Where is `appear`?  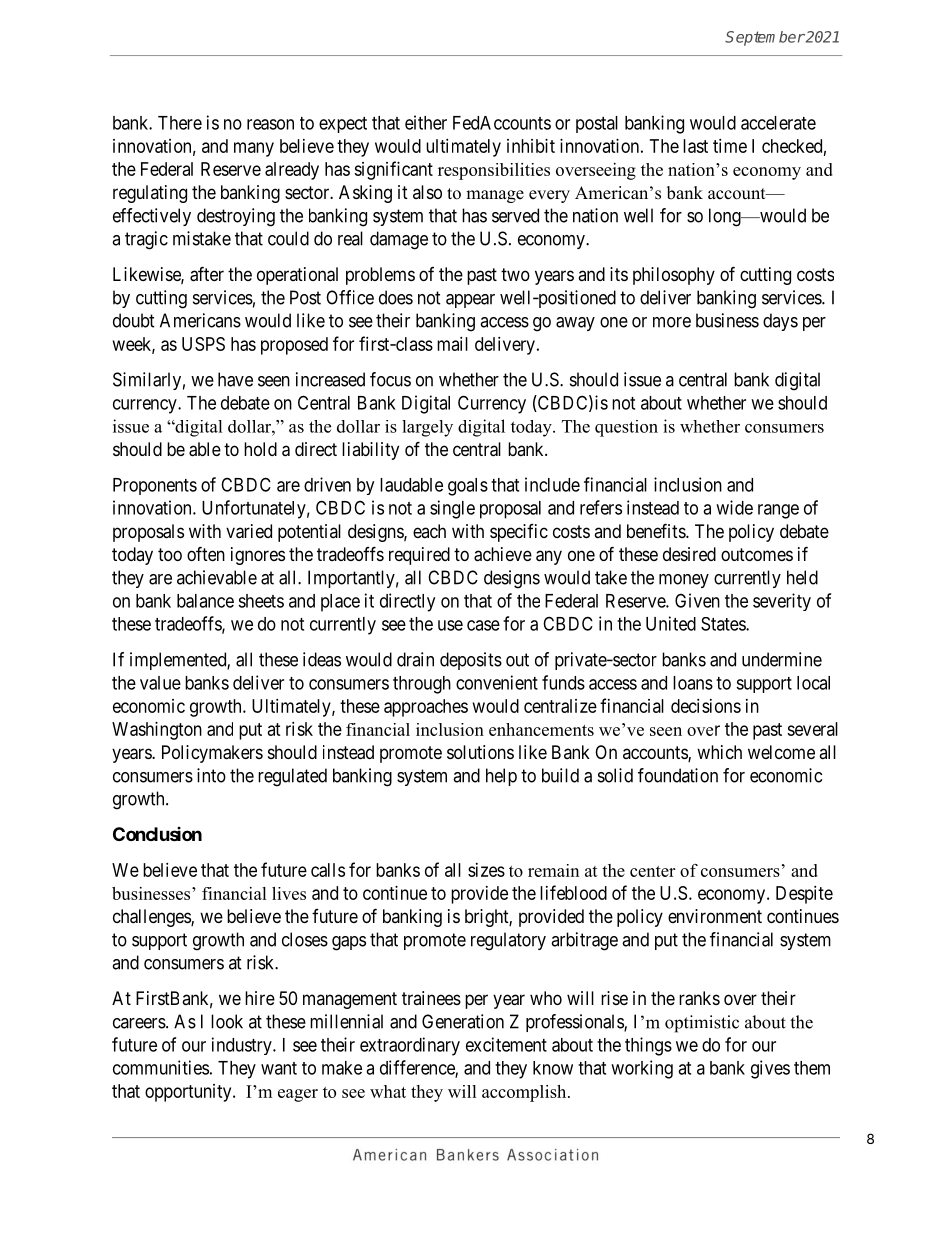 appear is located at coordinates (470, 301).
